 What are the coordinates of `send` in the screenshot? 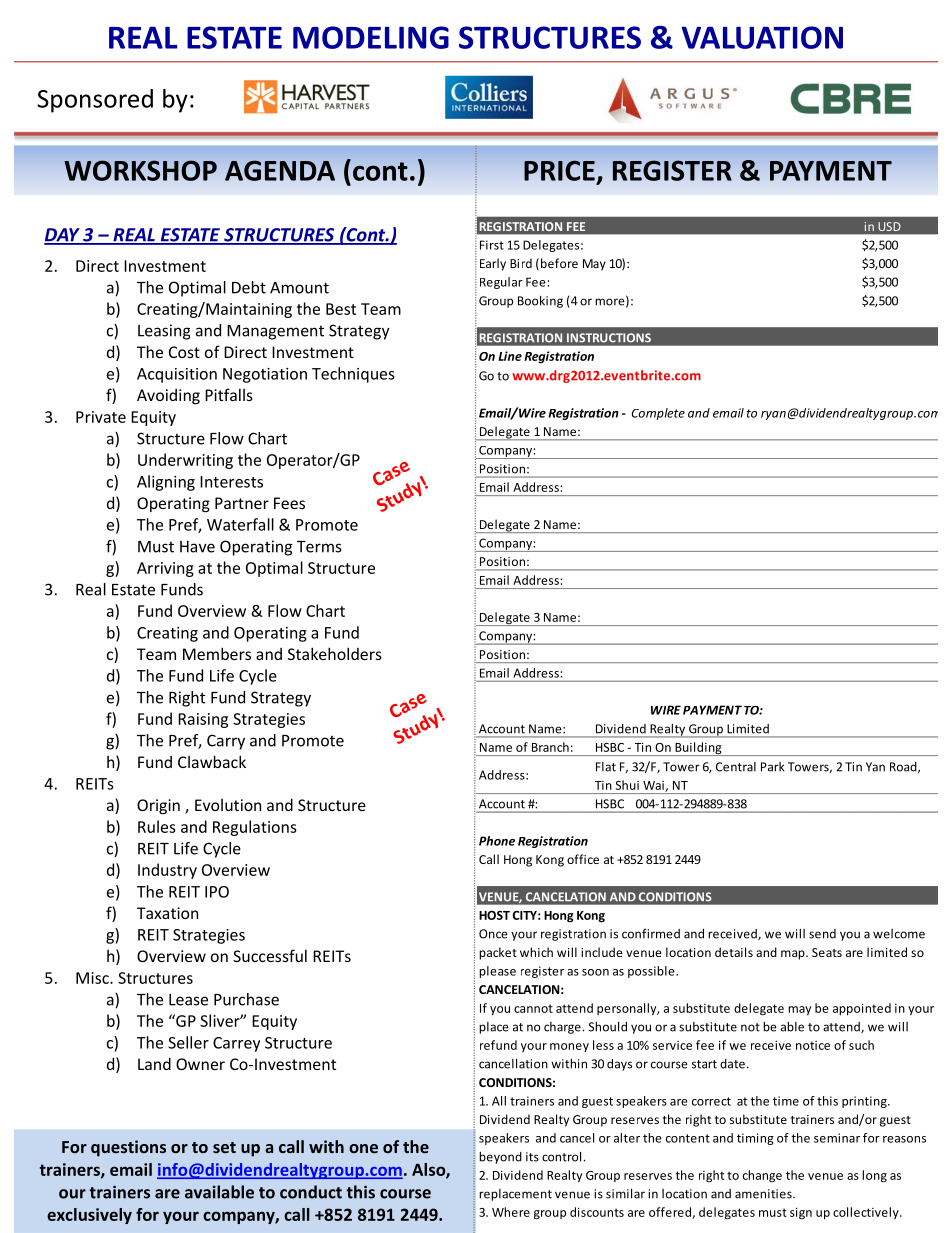 It's located at (822, 934).
